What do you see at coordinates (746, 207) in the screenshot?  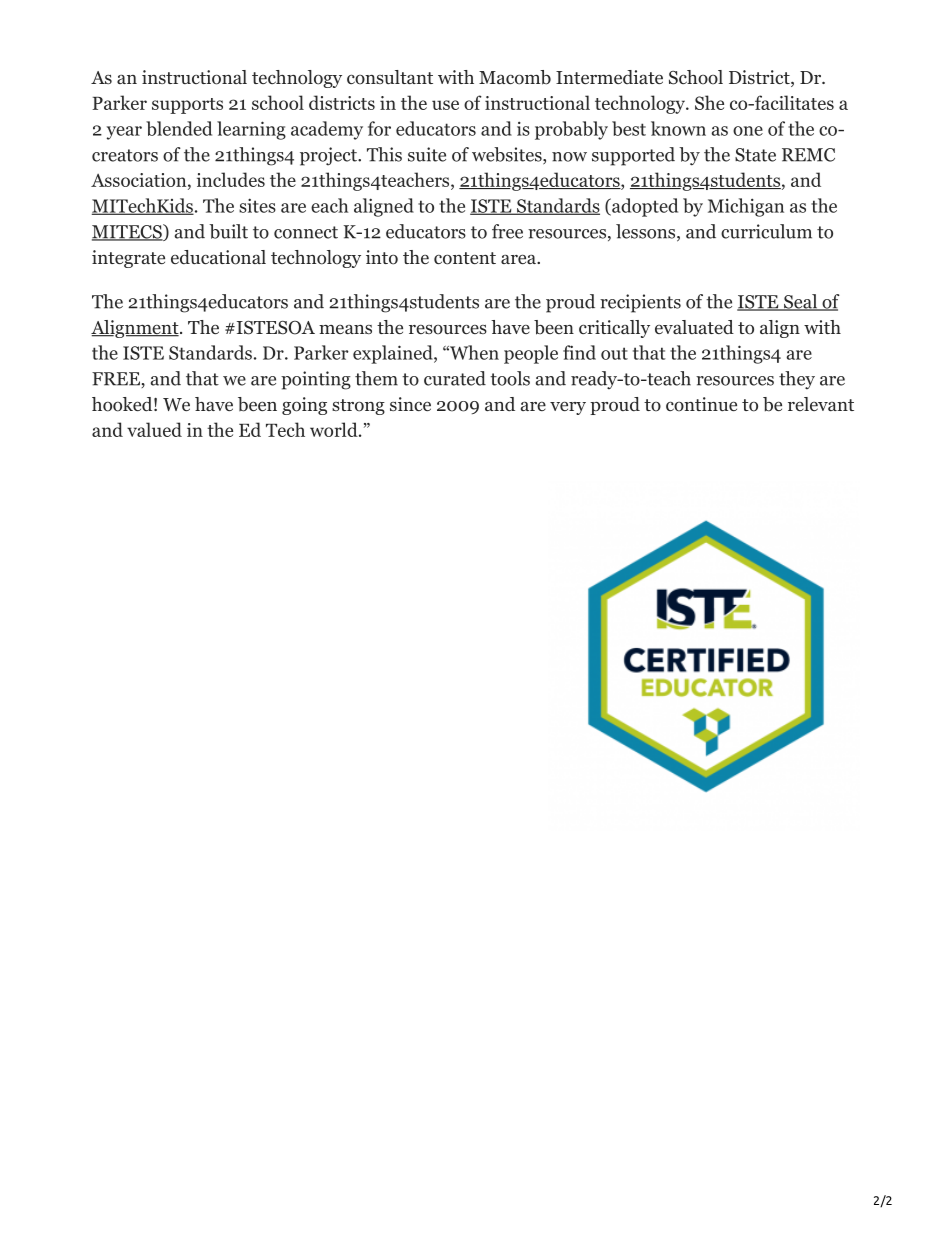 I see `Michigan` at bounding box center [746, 207].
